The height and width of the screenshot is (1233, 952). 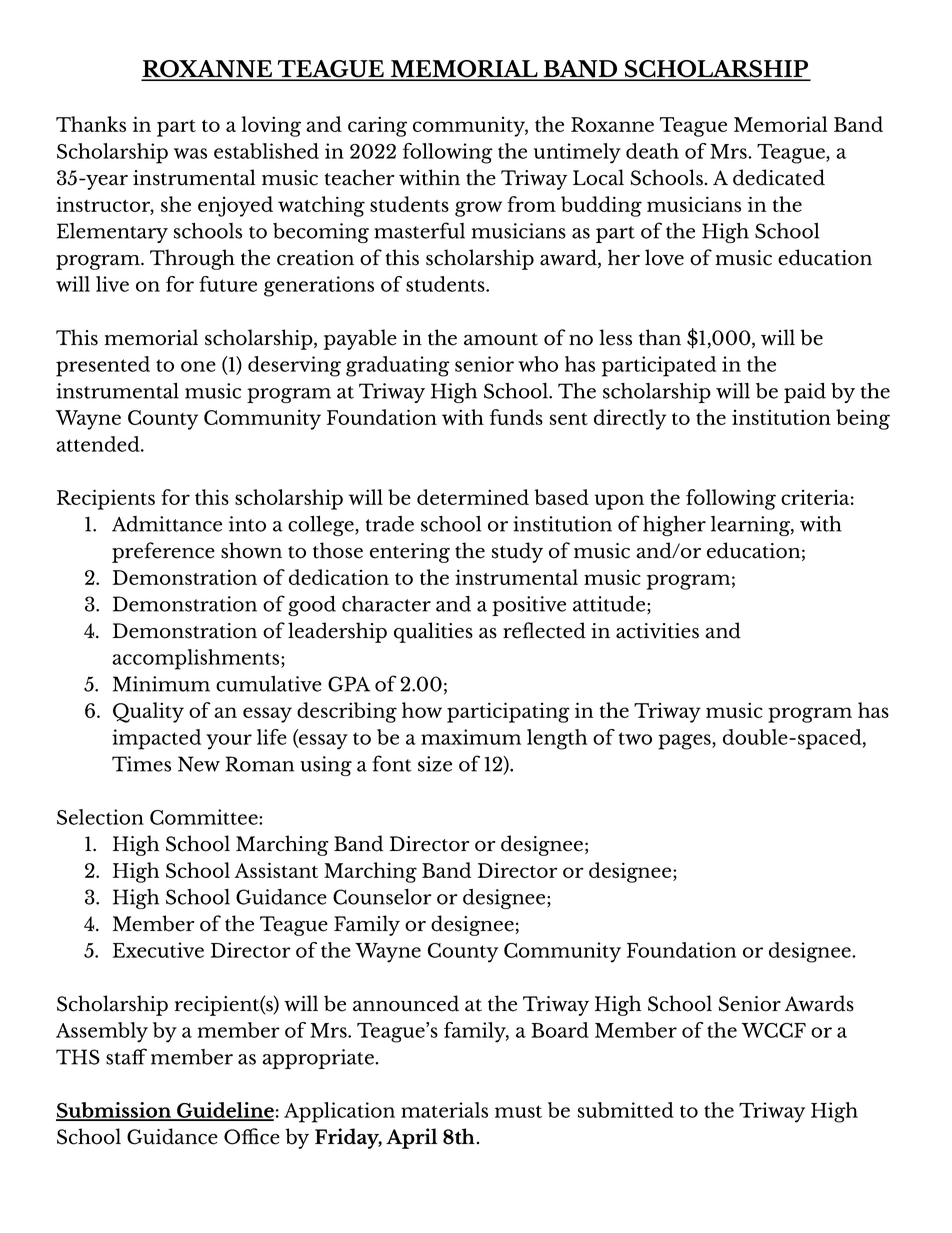 What do you see at coordinates (779, 177) in the screenshot?
I see `dedicated` at bounding box center [779, 177].
